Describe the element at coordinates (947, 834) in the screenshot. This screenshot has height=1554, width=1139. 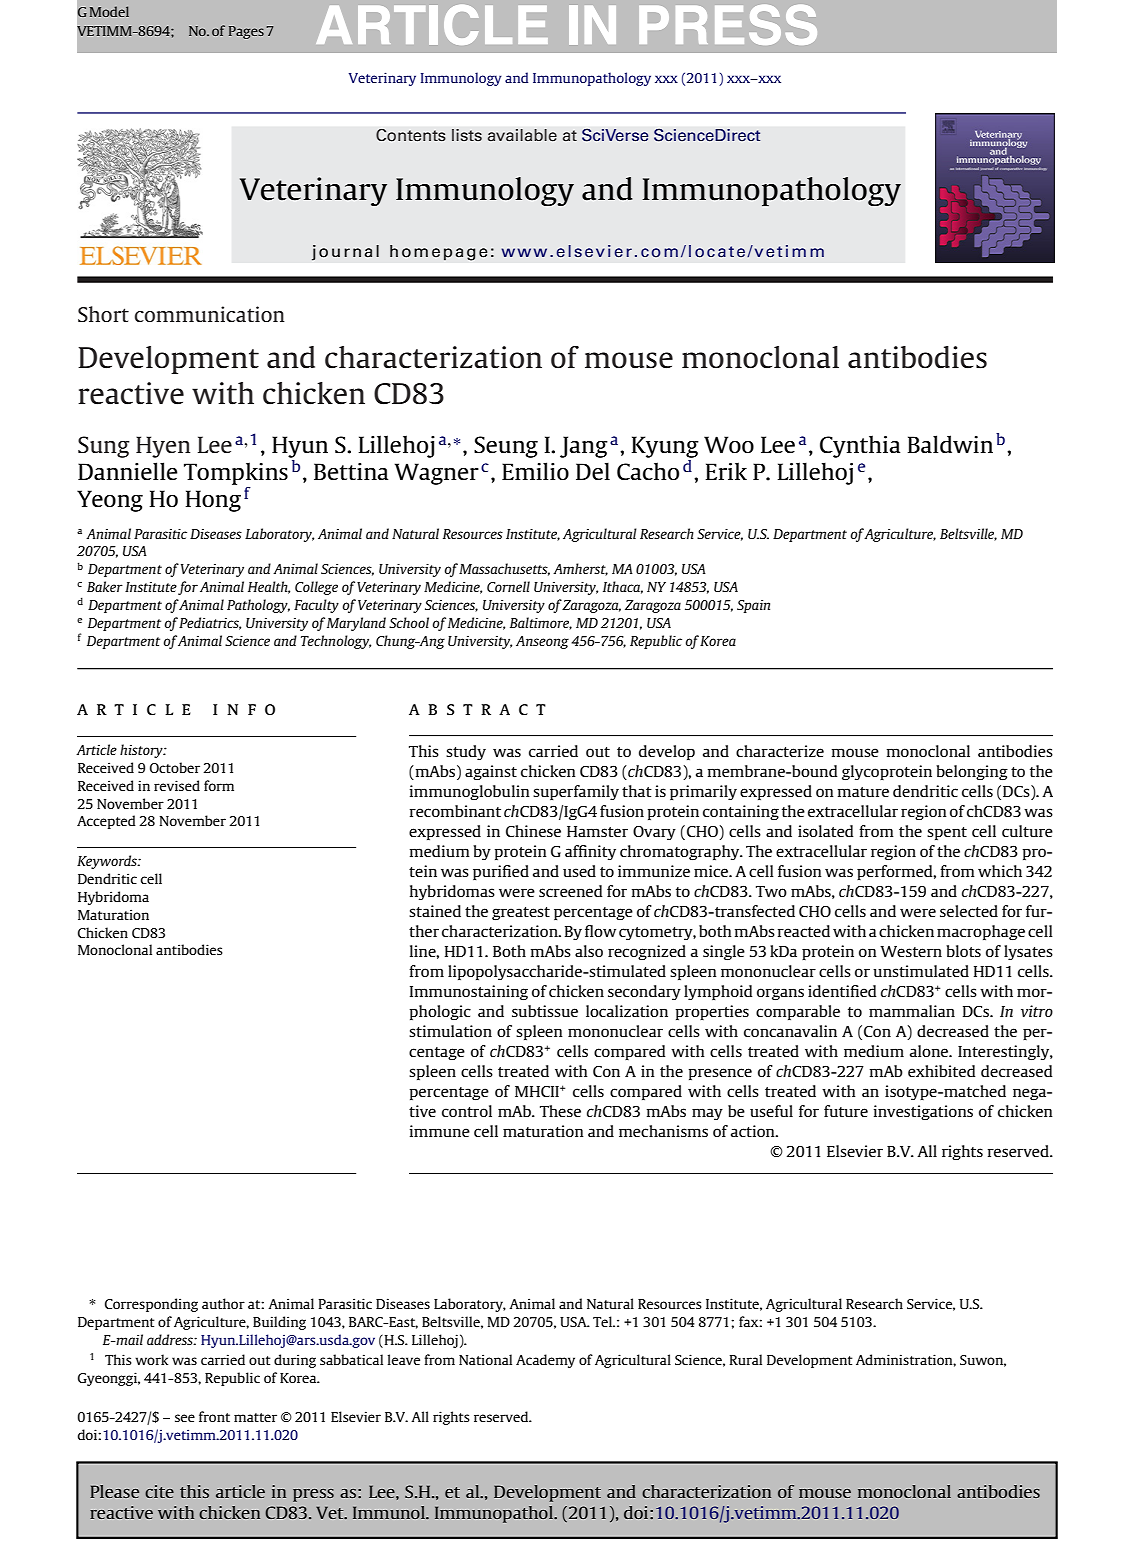
I see `spent` at that location.
